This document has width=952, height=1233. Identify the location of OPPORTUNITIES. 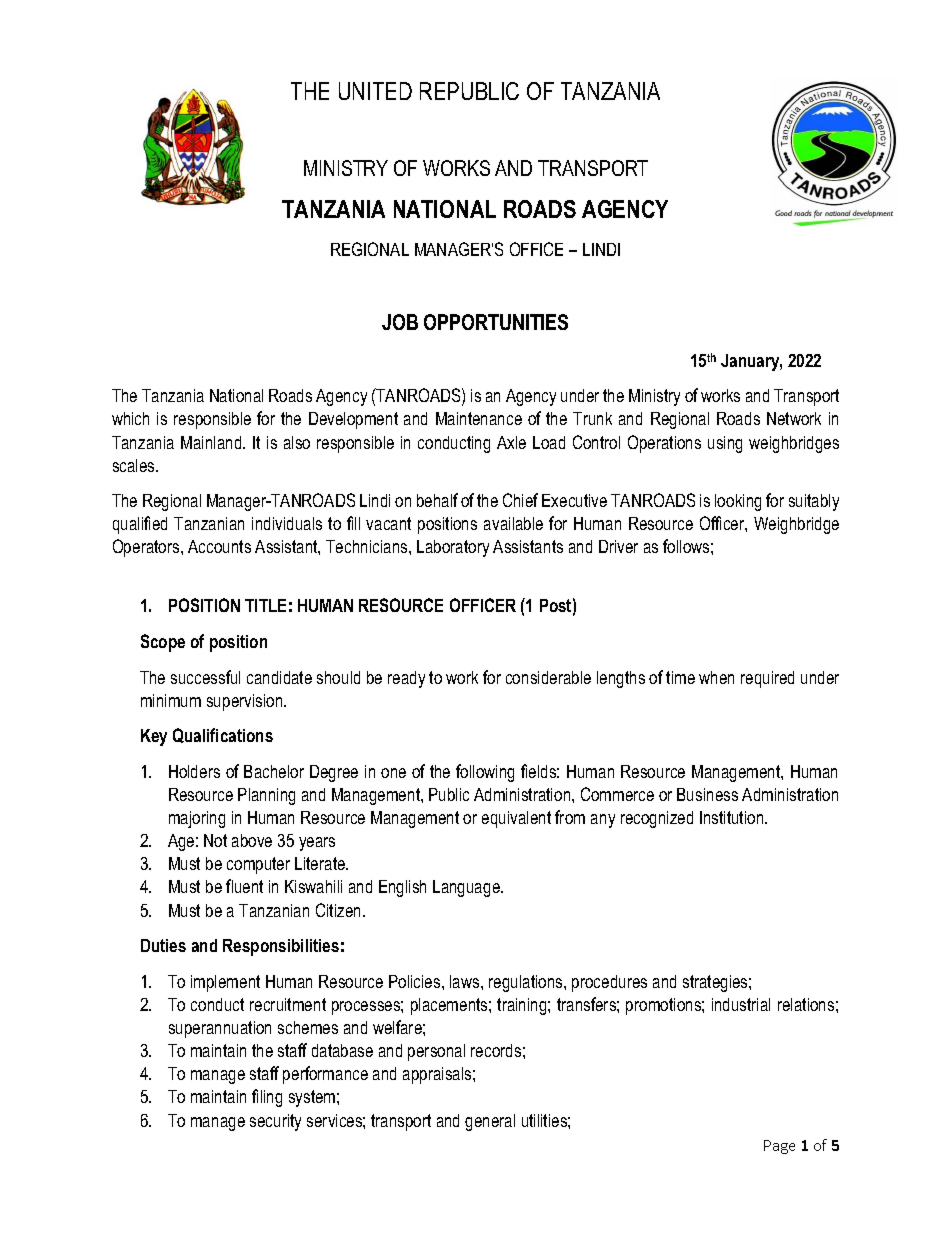
(496, 322).
